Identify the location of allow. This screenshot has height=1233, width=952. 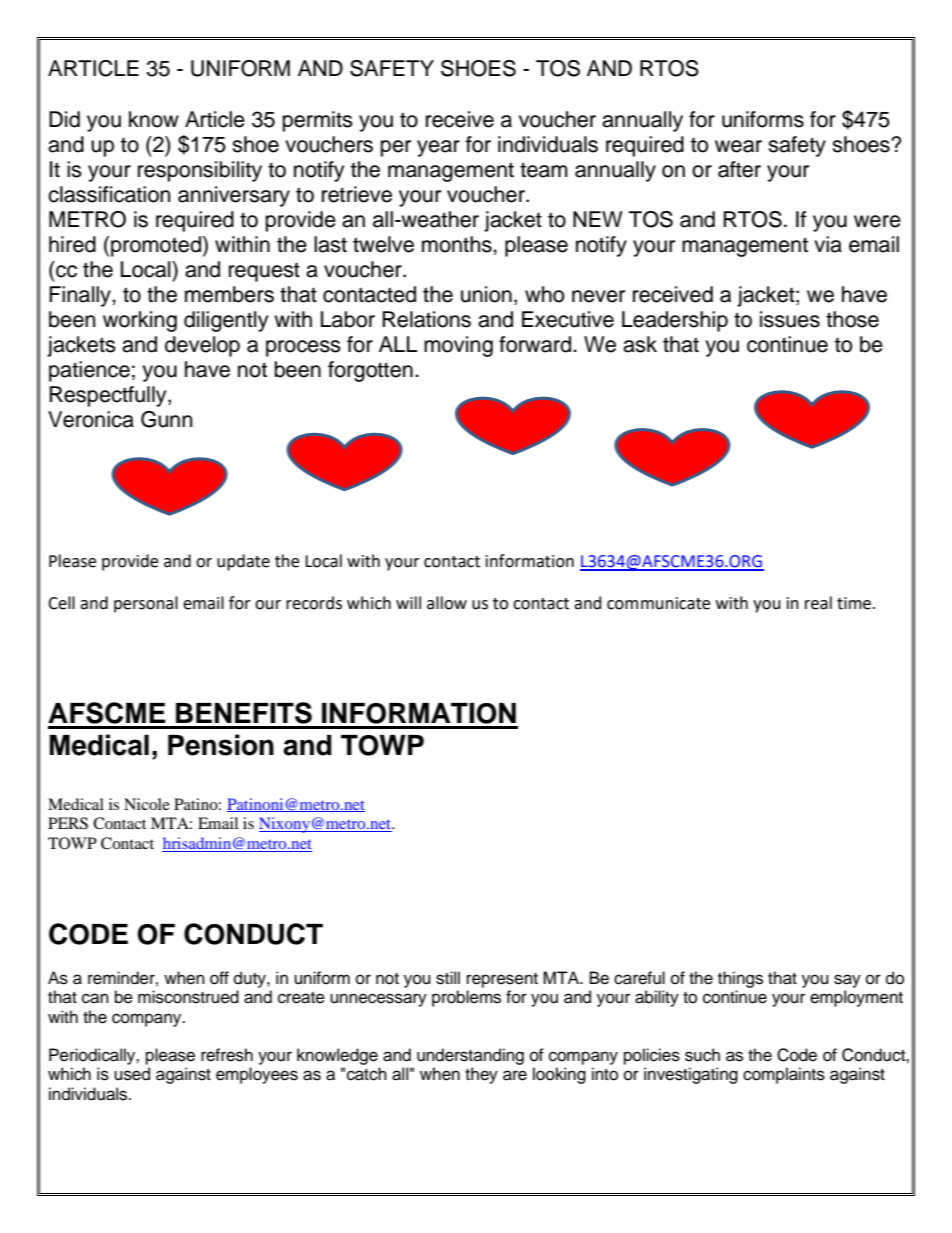
(447, 603).
